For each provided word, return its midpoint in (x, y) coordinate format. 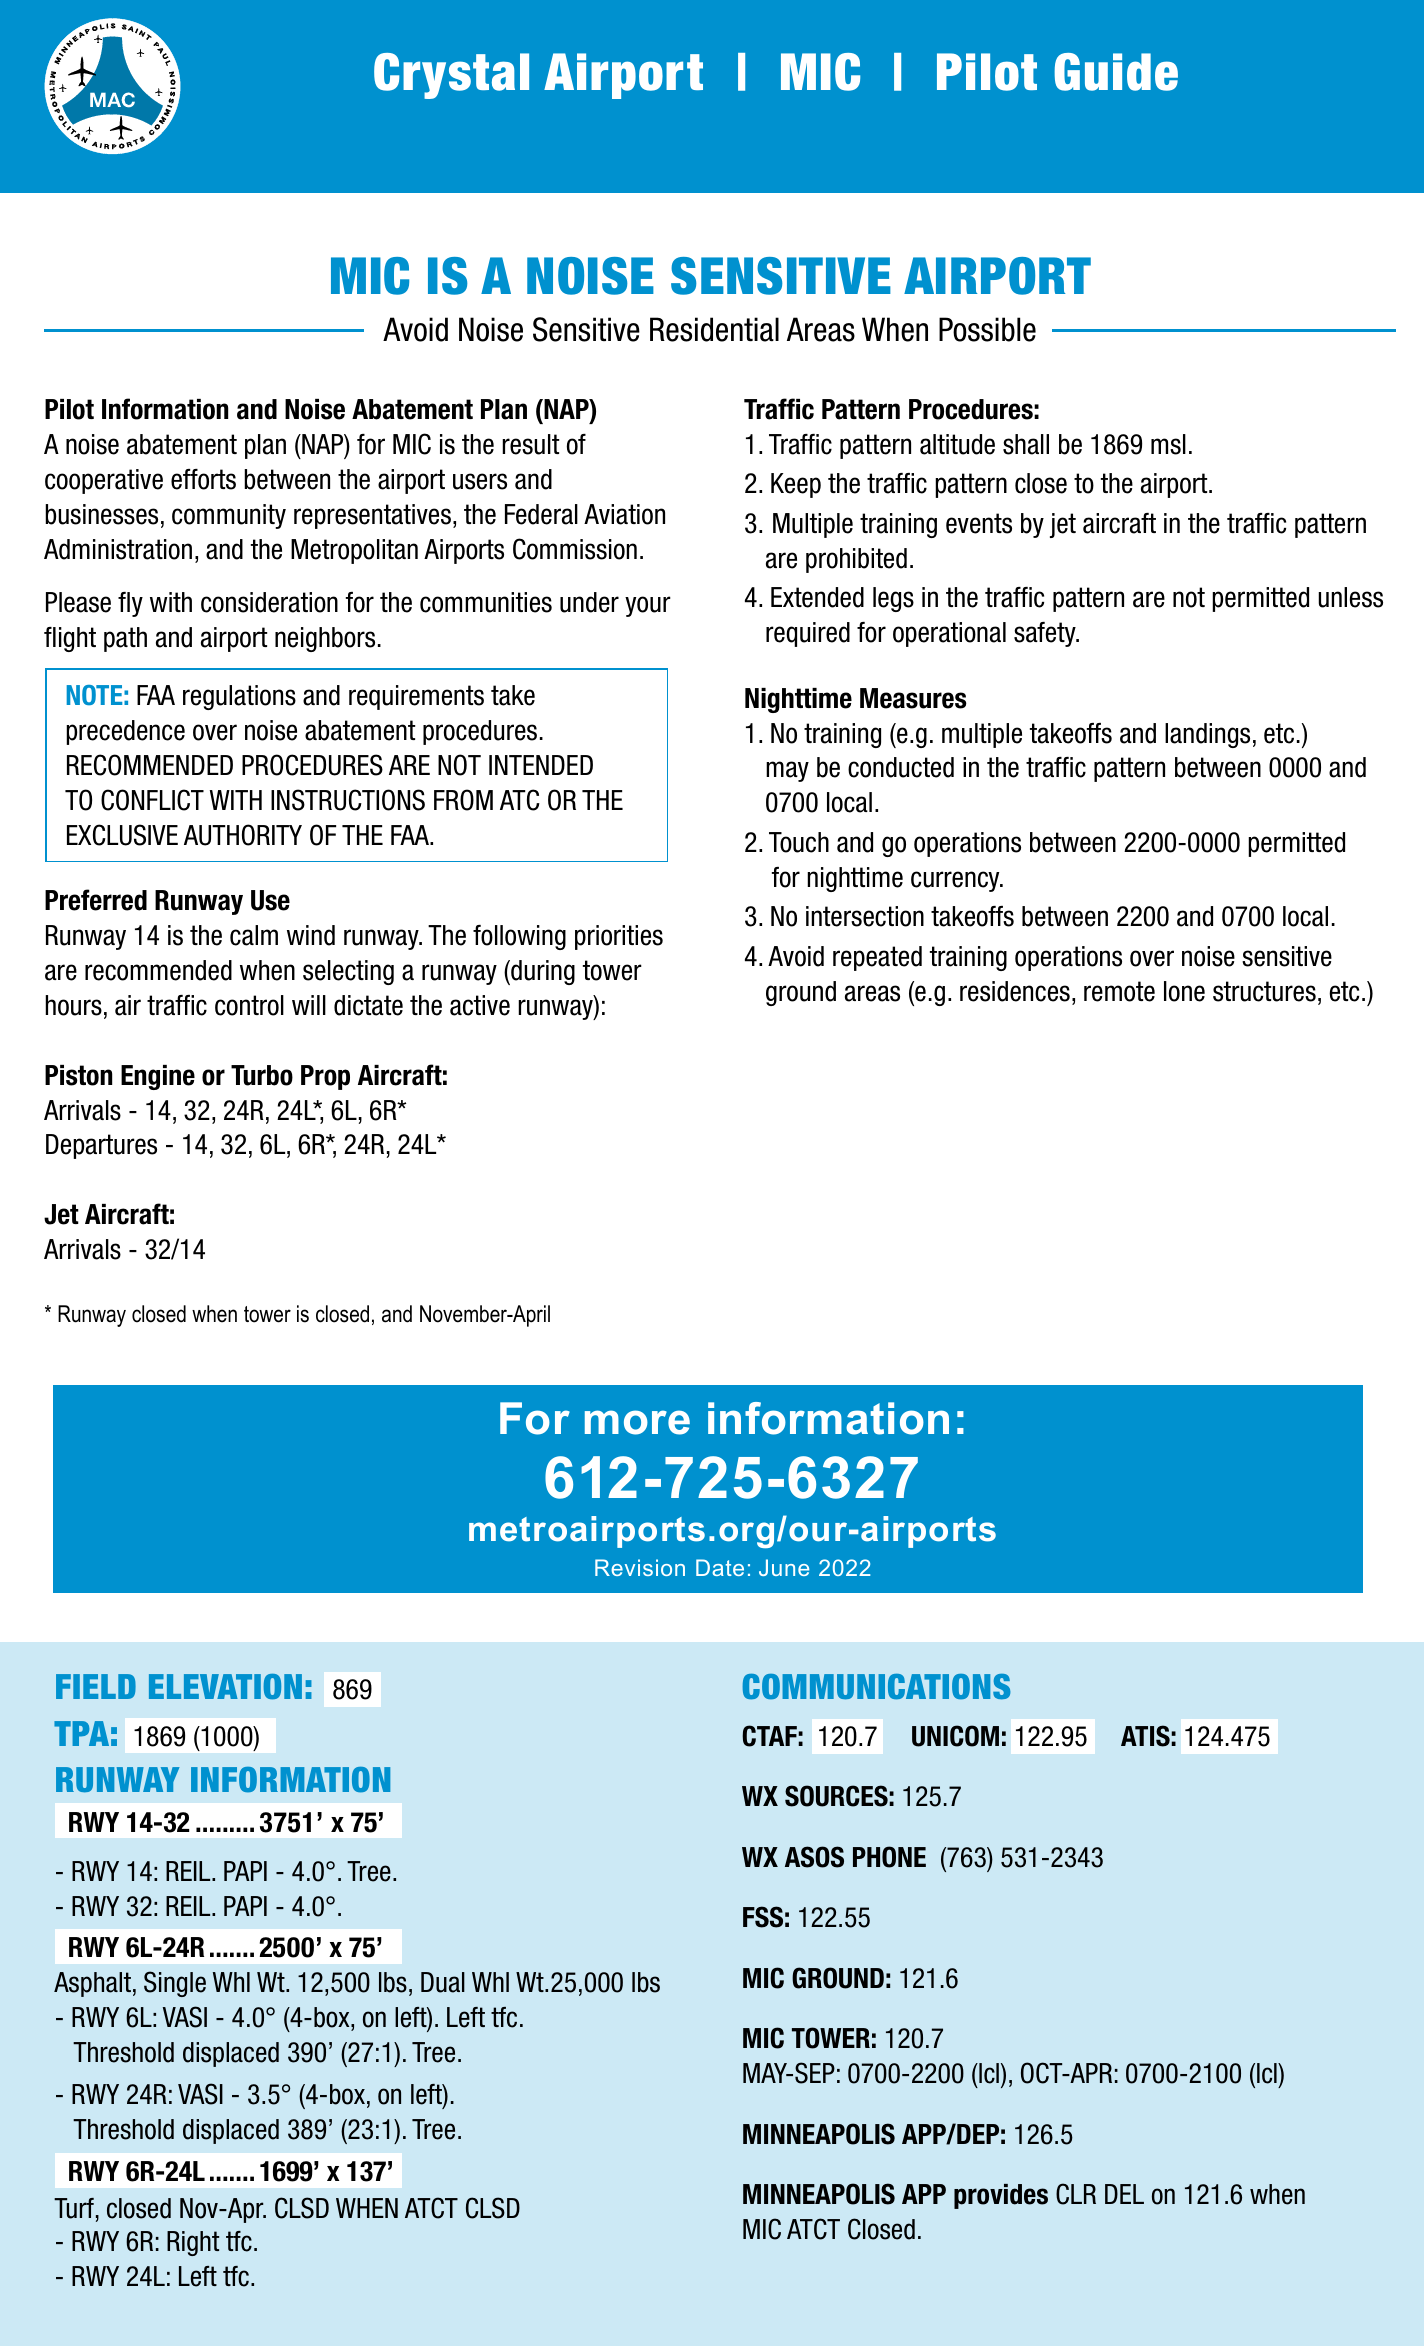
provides (1001, 2196)
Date (720, 1567)
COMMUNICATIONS (876, 1687)
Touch (799, 842)
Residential (714, 329)
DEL (1124, 2194)
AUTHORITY (243, 835)
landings (1207, 735)
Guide (1116, 72)
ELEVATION (225, 1687)
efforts (203, 479)
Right (193, 2243)
